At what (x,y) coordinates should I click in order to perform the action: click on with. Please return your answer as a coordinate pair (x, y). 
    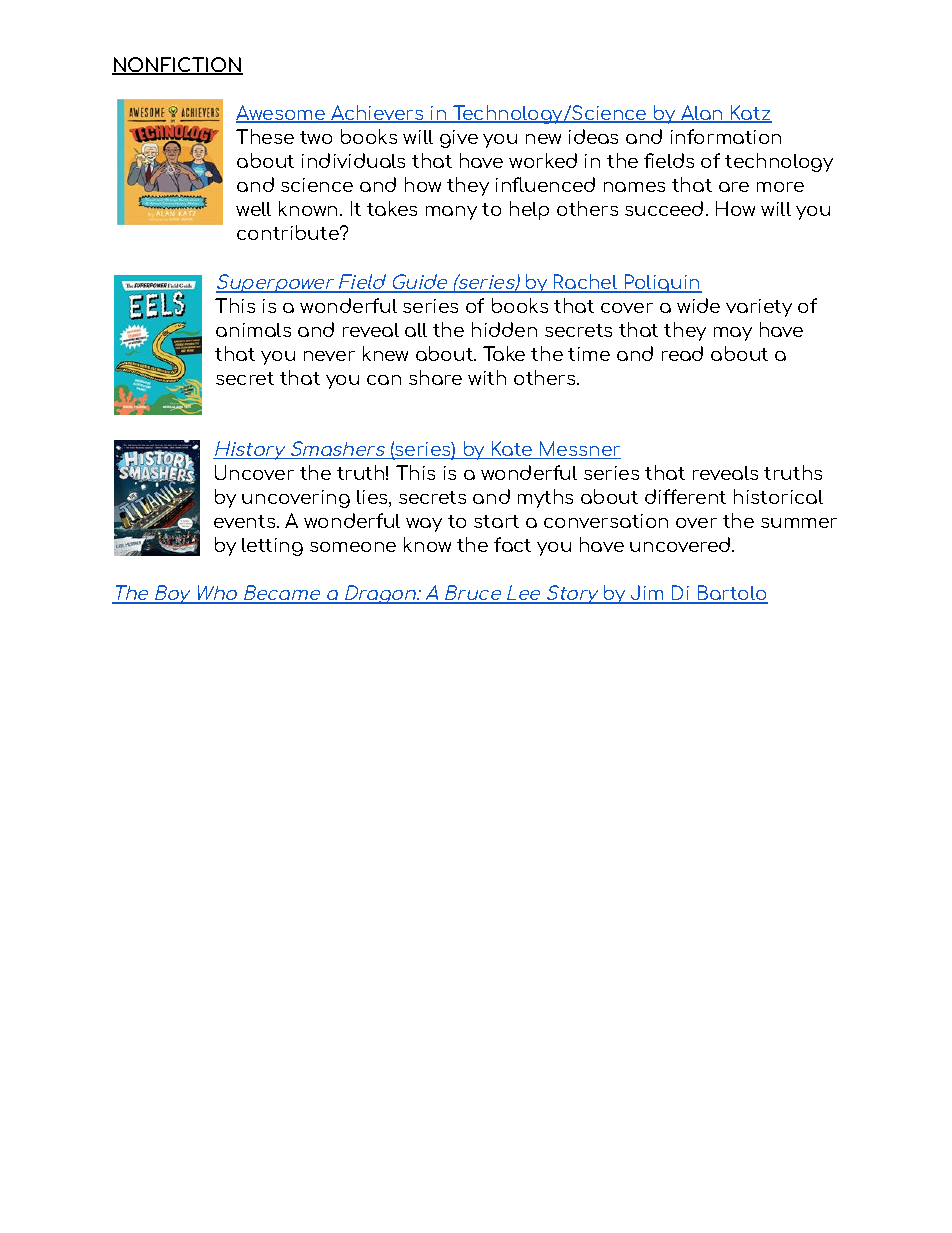
    Looking at the image, I should click on (487, 377).
